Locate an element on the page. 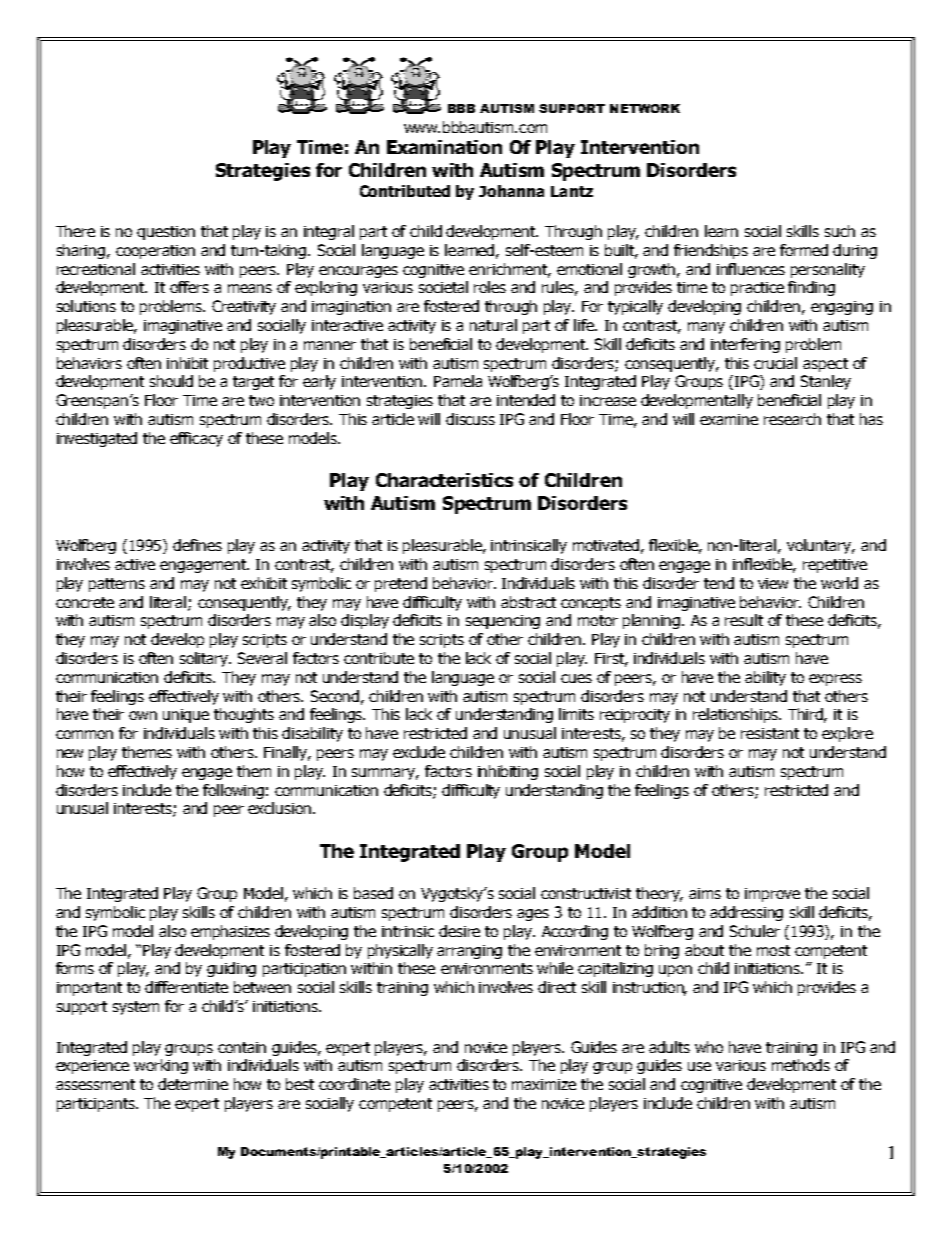 The height and width of the document is (1233, 952). working is located at coordinates (161, 1066).
